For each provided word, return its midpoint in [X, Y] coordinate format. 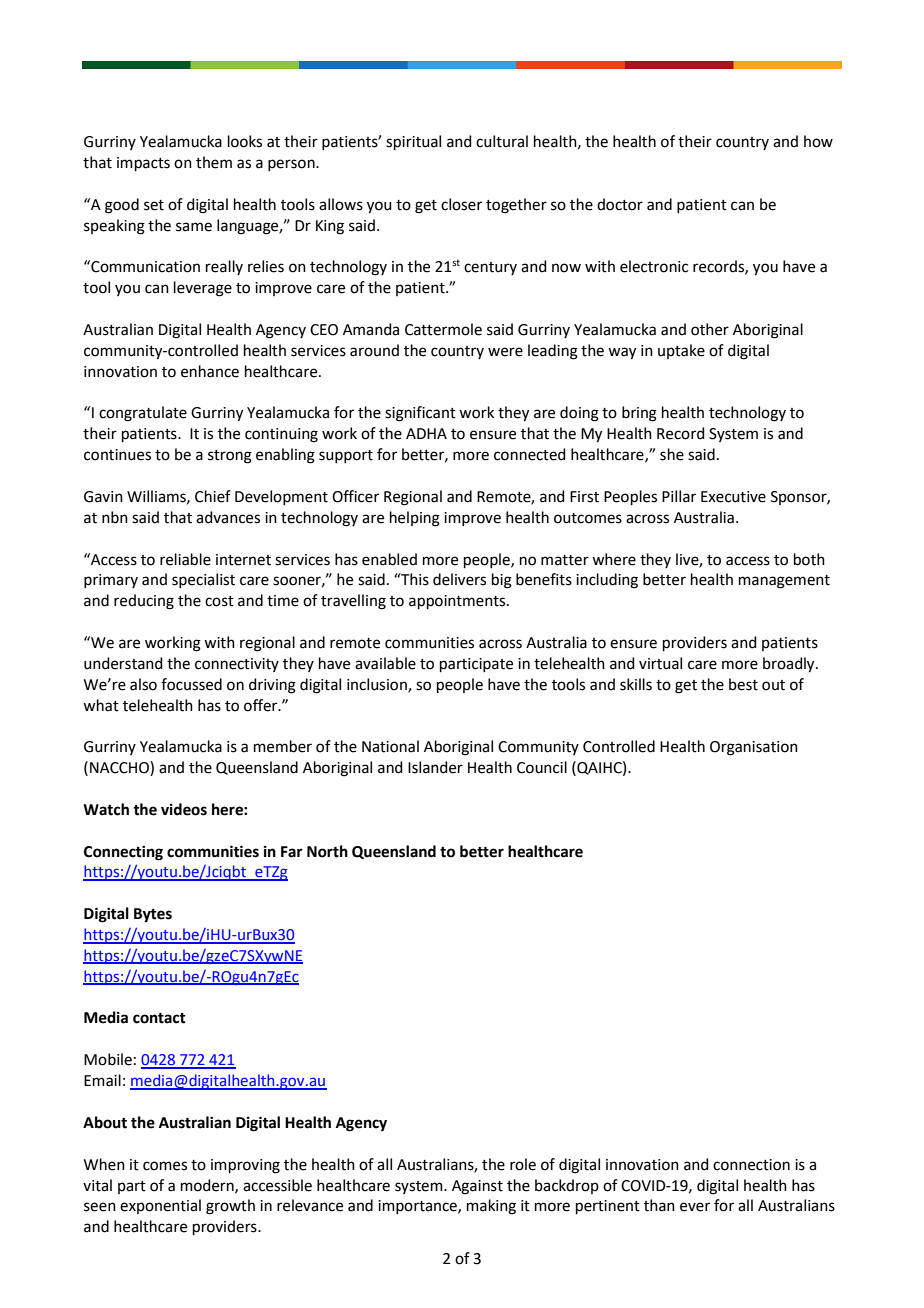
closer [461, 204]
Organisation [754, 748]
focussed [191, 684]
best [743, 684]
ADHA [426, 433]
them [214, 162]
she [672, 454]
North [327, 851]
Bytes [153, 915]
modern [208, 1186]
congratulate [143, 414]
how [818, 141]
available [385, 663]
